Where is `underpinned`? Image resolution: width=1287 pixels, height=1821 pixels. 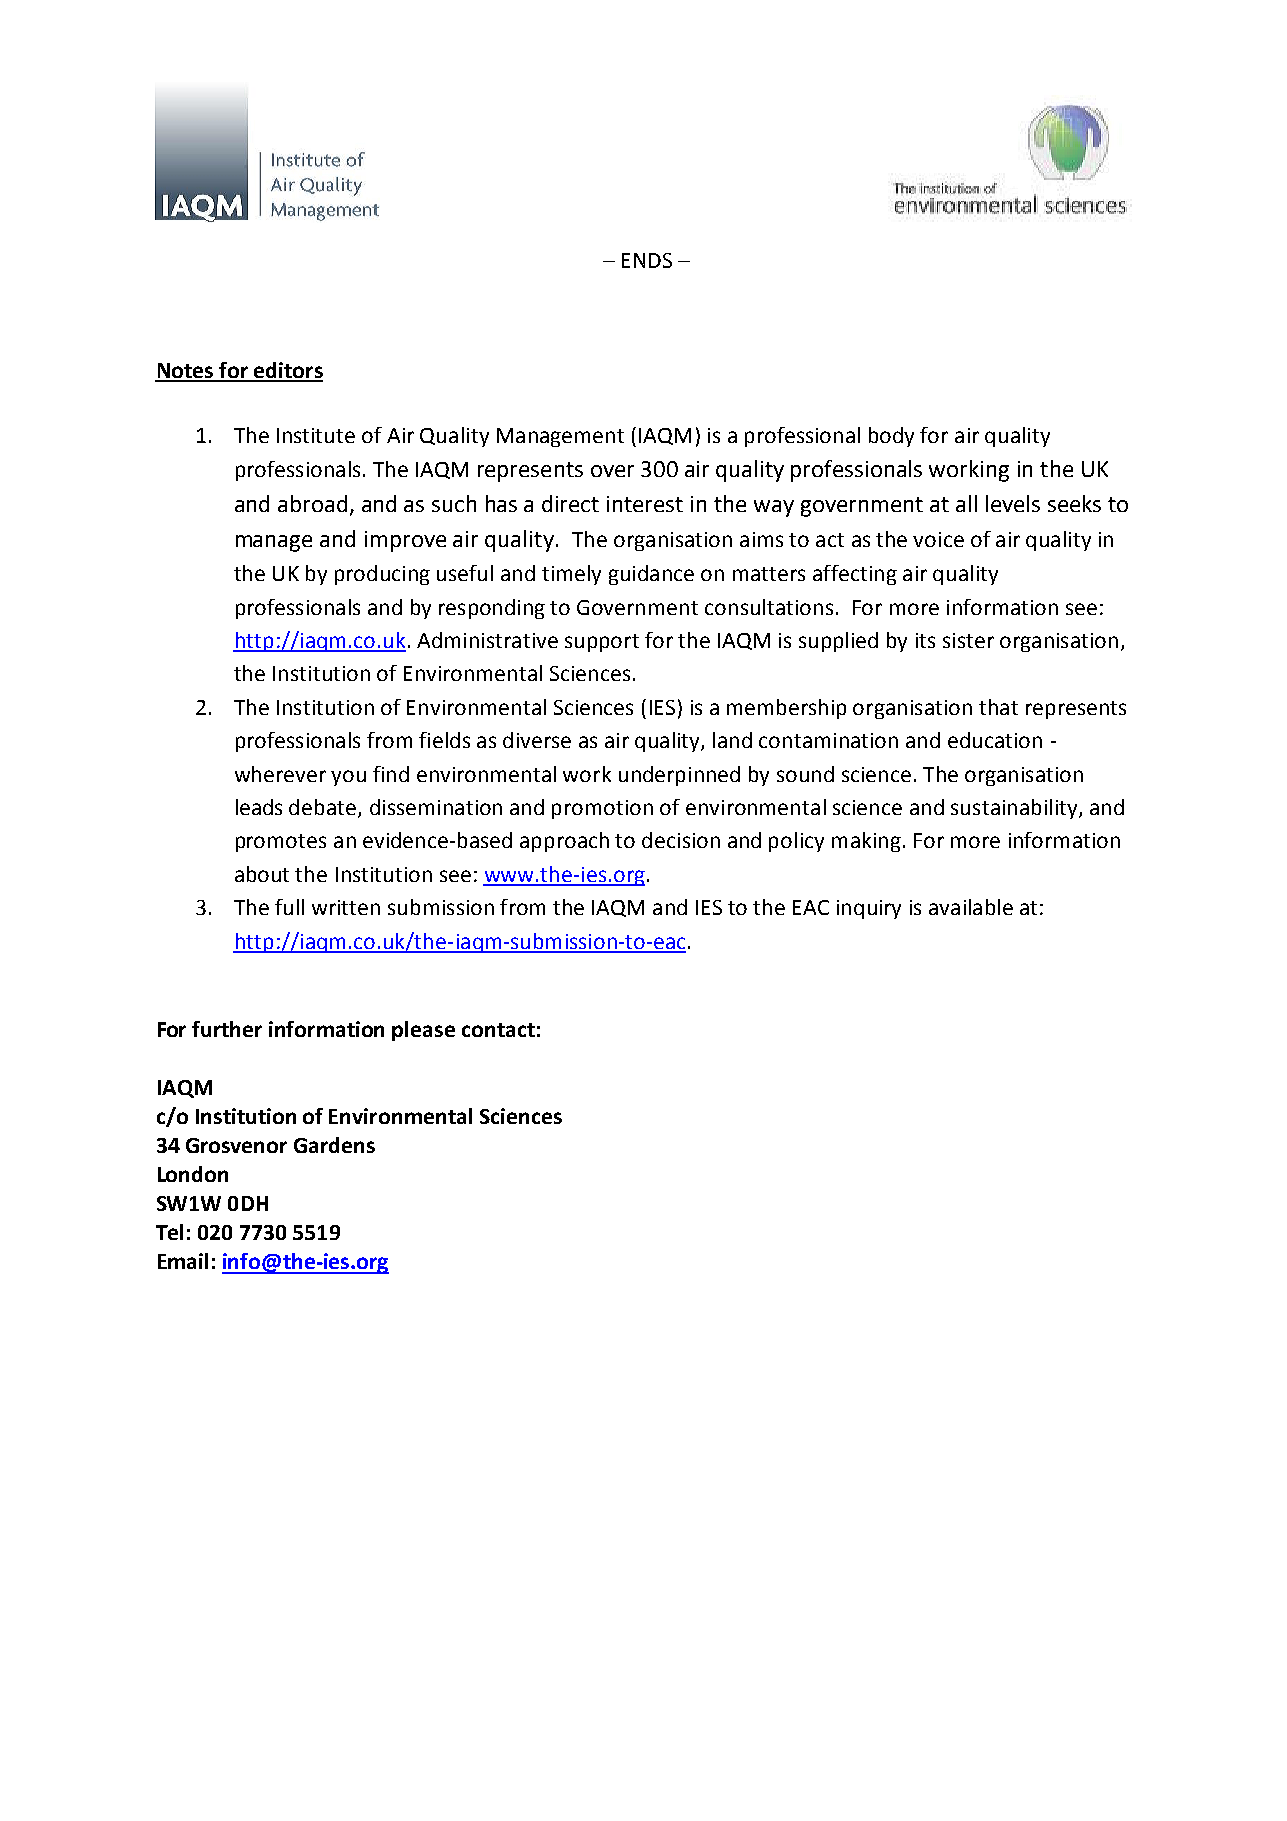 underpinned is located at coordinates (679, 776).
